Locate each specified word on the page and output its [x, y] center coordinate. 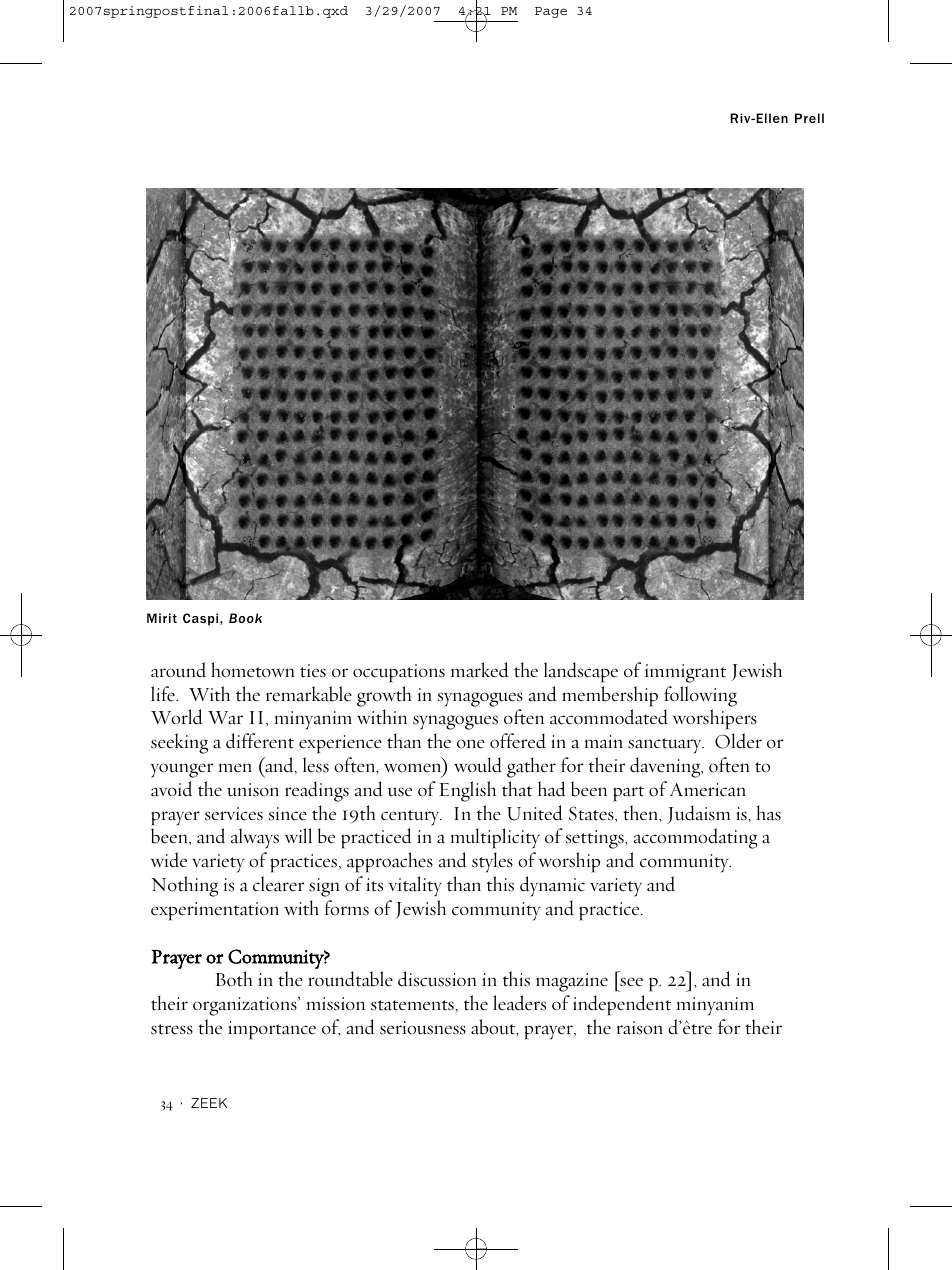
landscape [581, 672]
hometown [252, 670]
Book [245, 618]
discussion [437, 979]
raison [640, 1028]
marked [479, 670]
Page [551, 12]
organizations [246, 1006]
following [700, 696]
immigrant [685, 673]
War [225, 718]
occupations [399, 673]
